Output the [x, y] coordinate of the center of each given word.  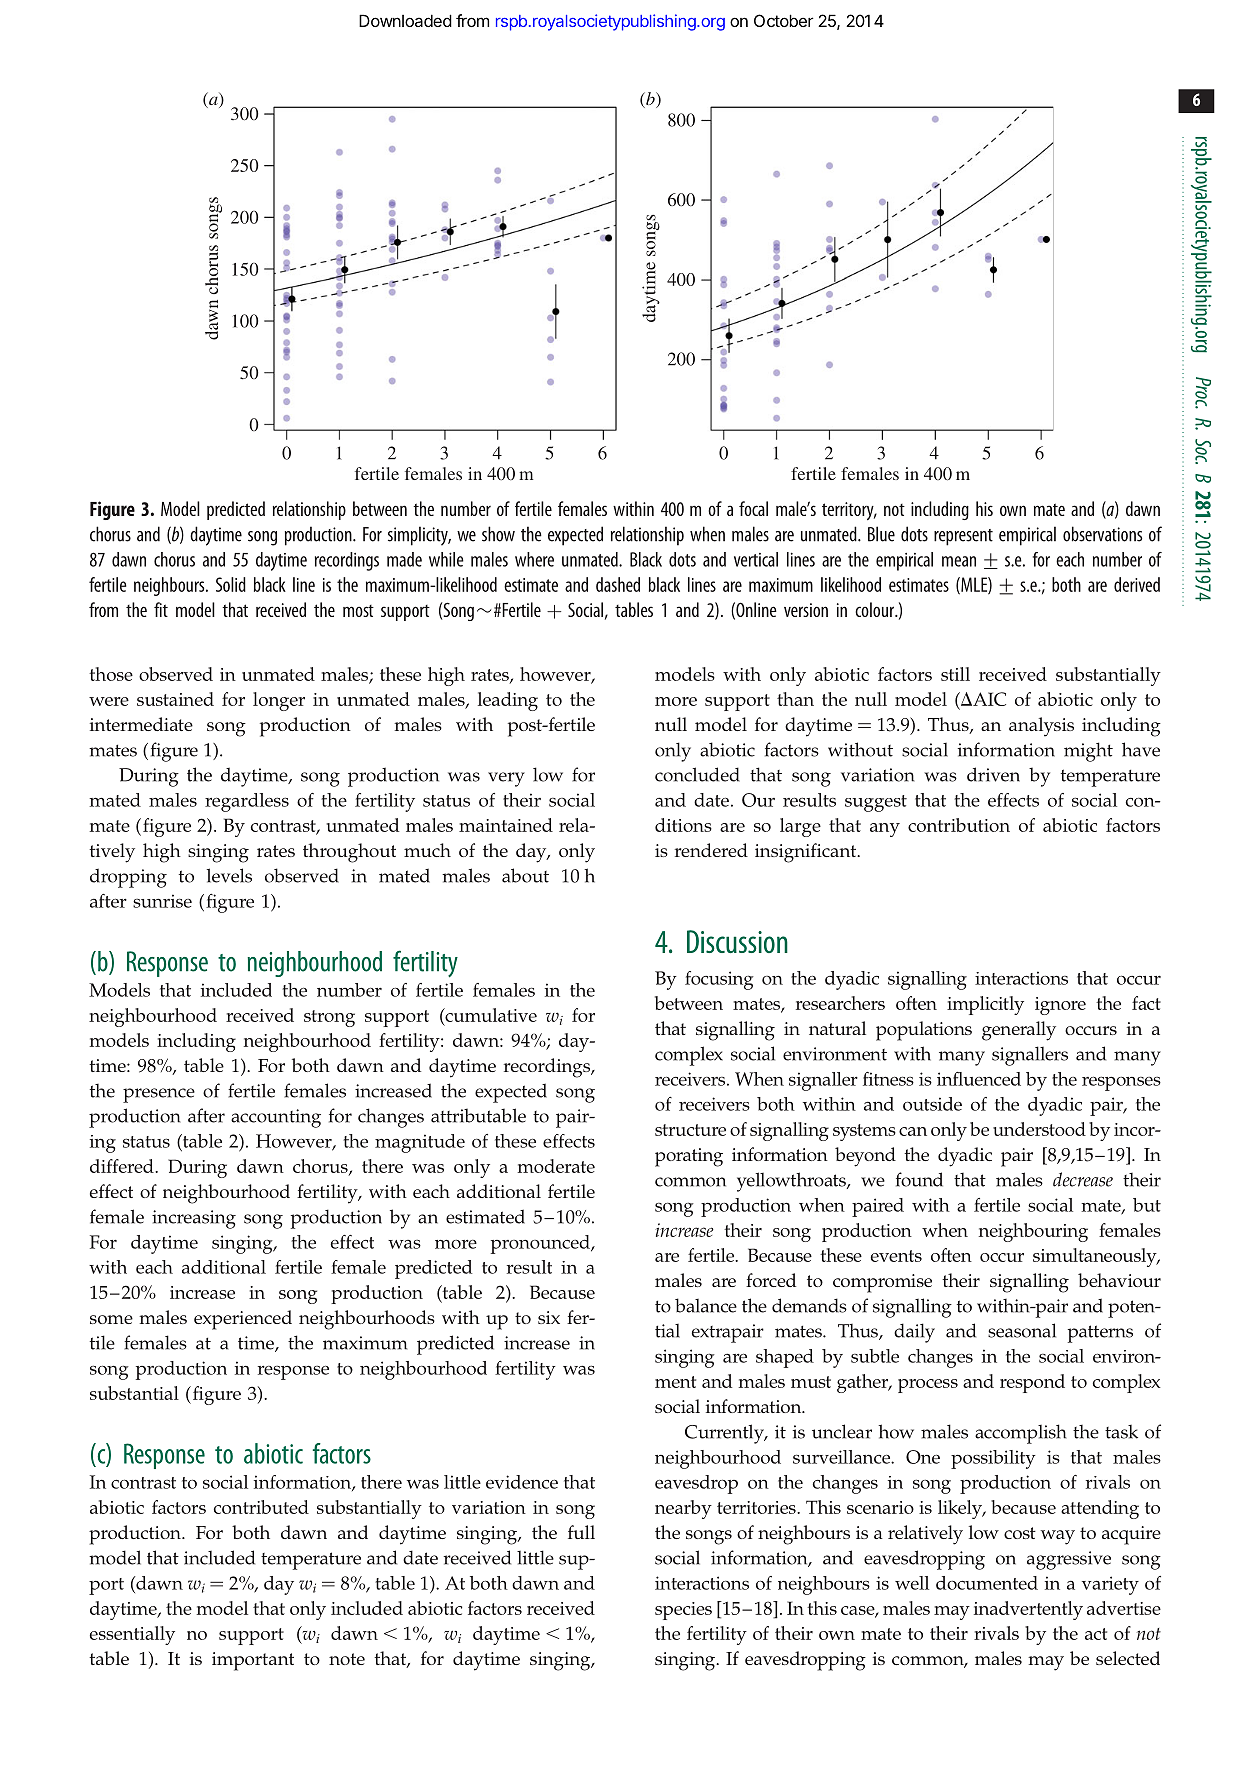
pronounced [541, 1244]
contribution [959, 825]
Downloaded [405, 20]
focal [753, 508]
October [784, 20]
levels [229, 875]
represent [963, 537]
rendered [711, 850]
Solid [231, 584]
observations [1102, 534]
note [347, 1659]
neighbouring [1033, 1232]
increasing [194, 1219]
